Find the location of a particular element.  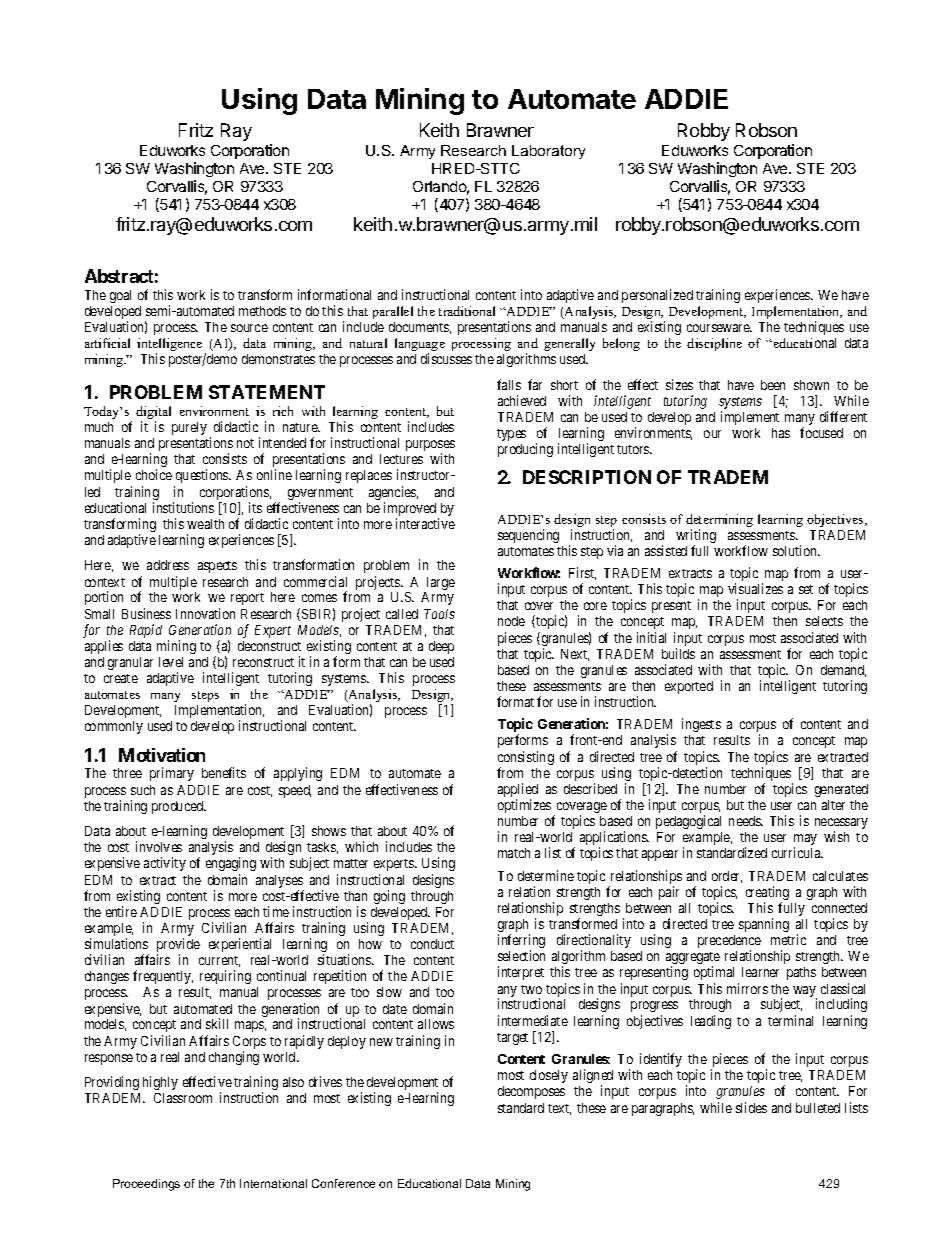

institutions is located at coordinates (183, 507).
